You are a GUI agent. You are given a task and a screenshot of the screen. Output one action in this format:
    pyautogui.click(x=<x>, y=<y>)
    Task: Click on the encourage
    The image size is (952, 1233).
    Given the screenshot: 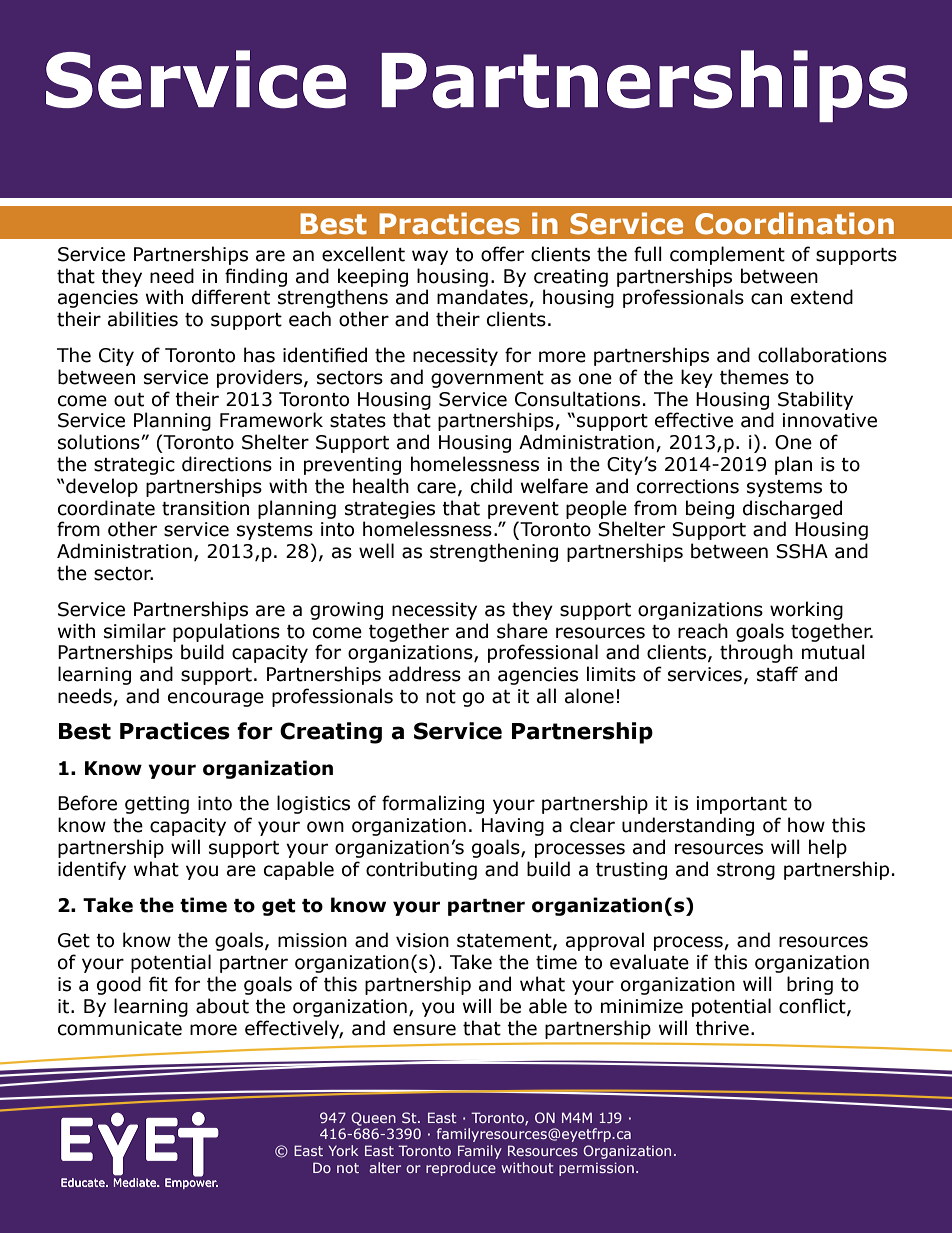 What is the action you would take?
    pyautogui.click(x=216, y=699)
